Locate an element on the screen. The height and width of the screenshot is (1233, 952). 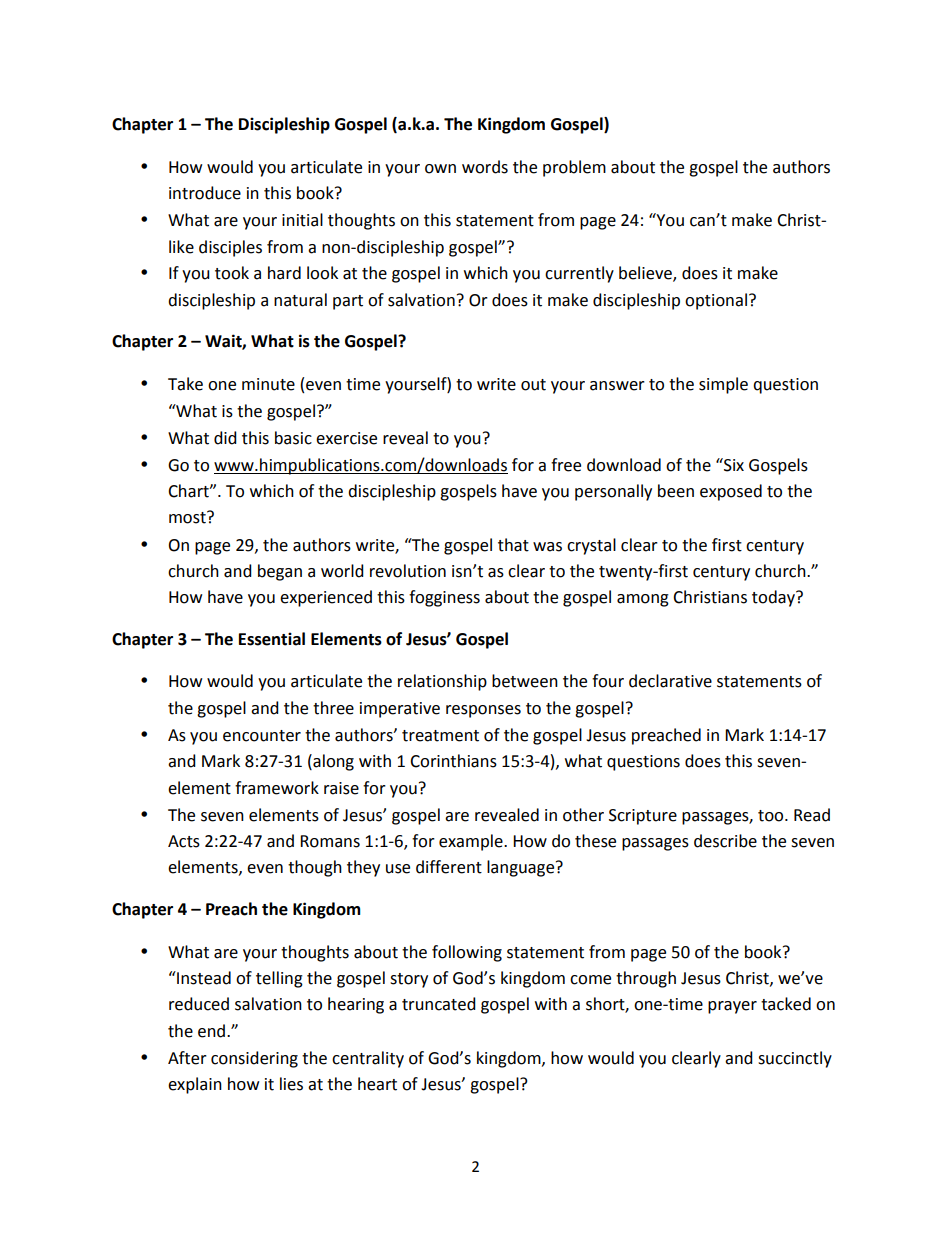
encounter is located at coordinates (262, 736).
